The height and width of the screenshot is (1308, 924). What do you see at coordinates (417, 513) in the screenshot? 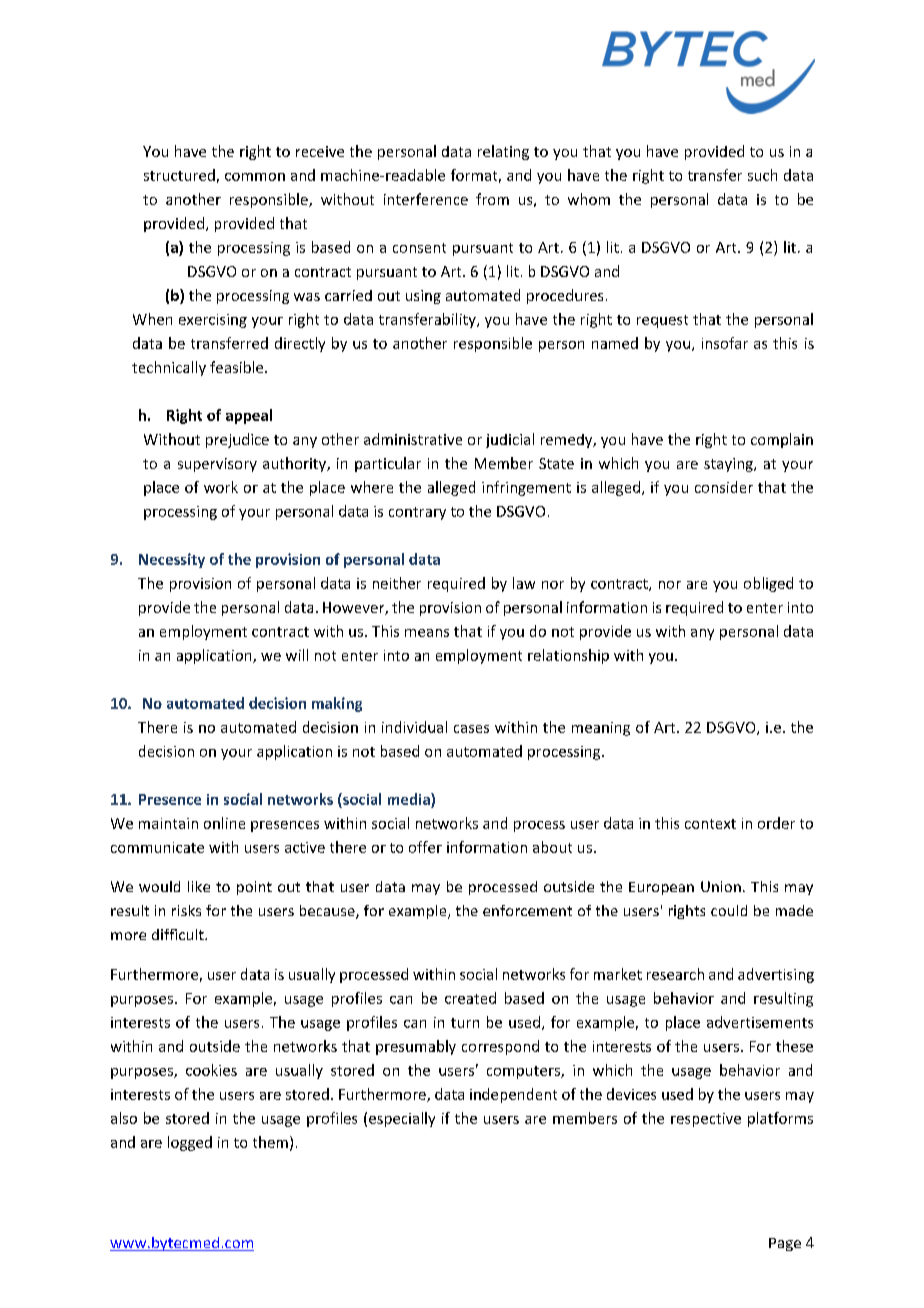
I see `contrary` at bounding box center [417, 513].
